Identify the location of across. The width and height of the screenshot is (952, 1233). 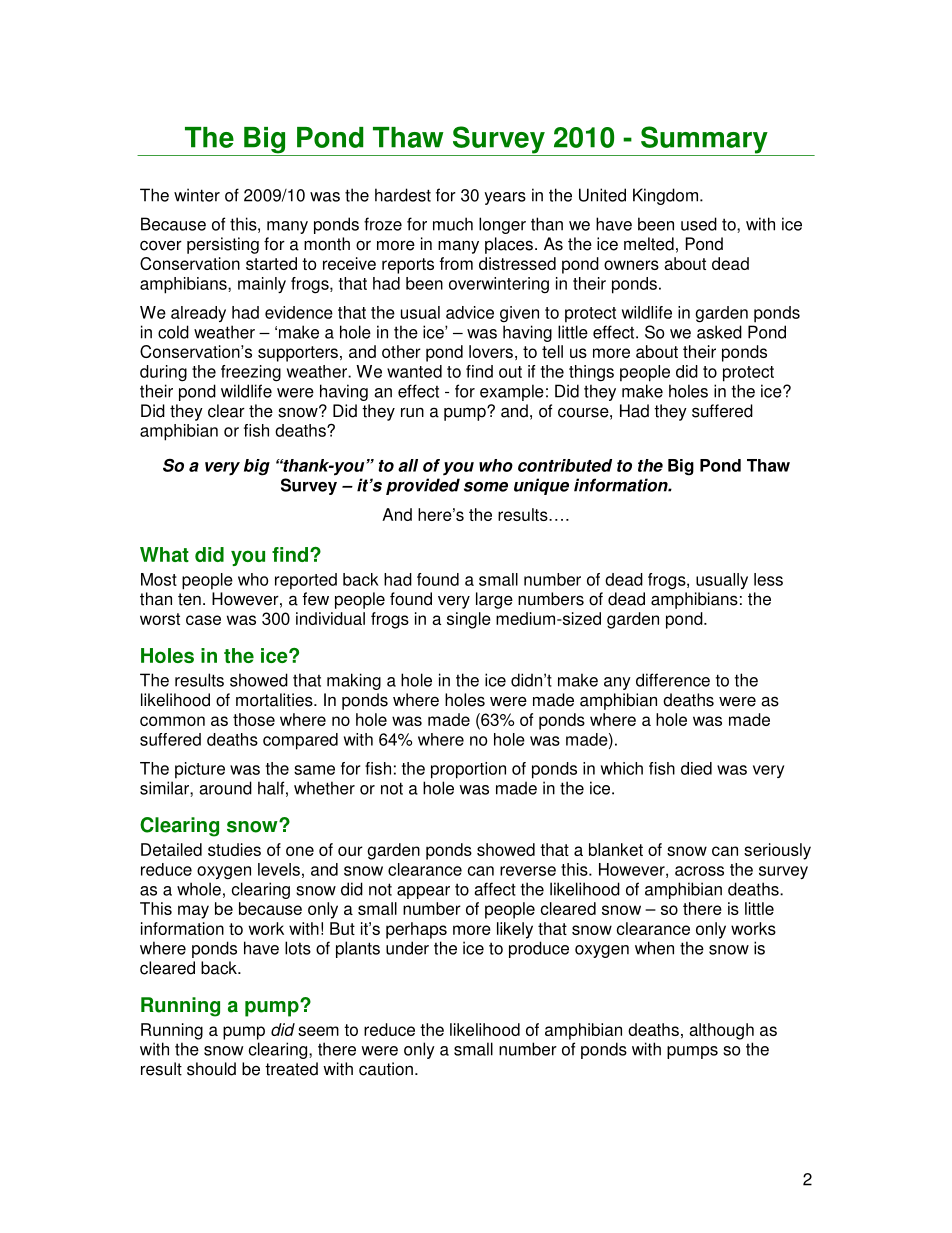
(699, 871).
